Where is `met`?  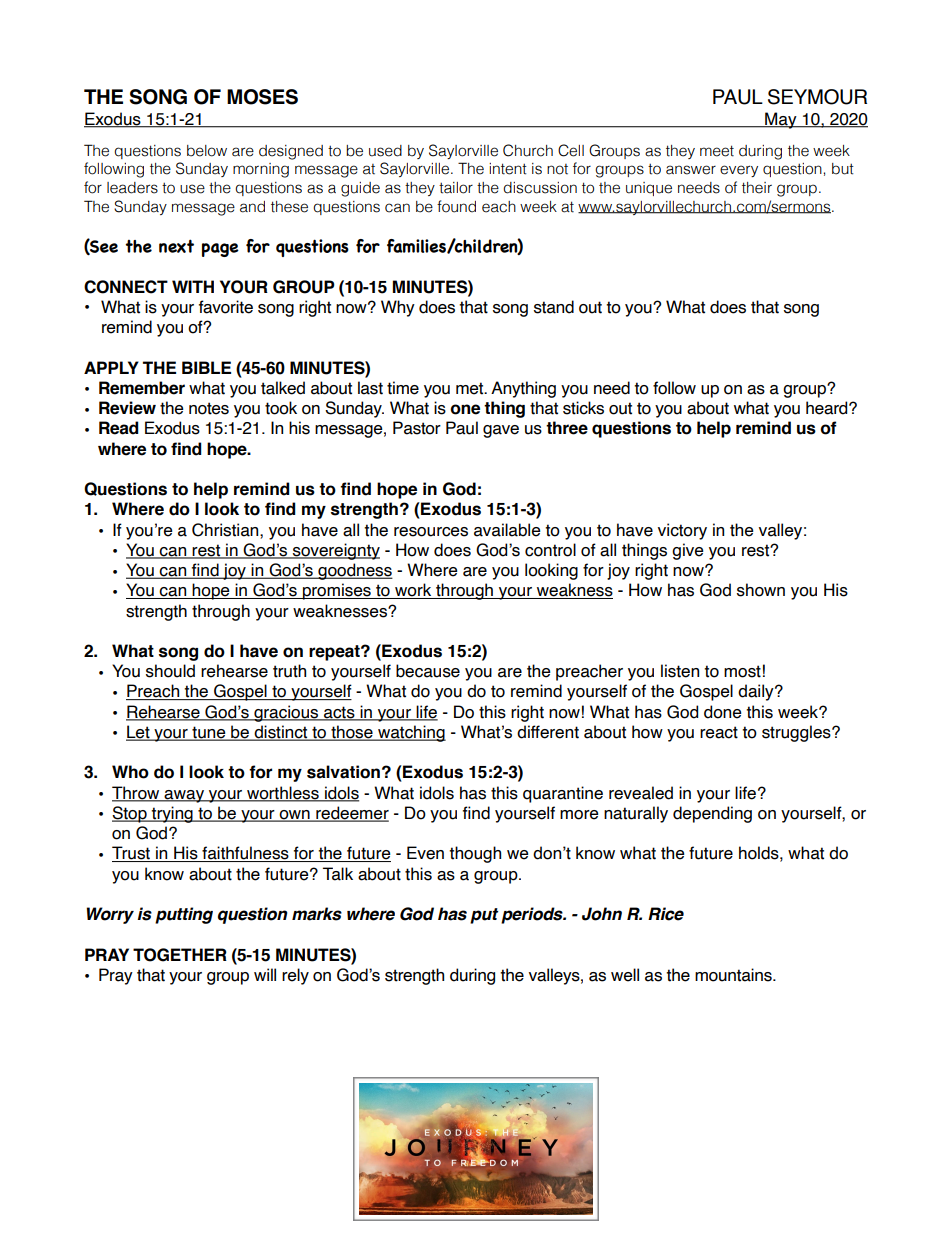
met is located at coordinates (471, 388).
